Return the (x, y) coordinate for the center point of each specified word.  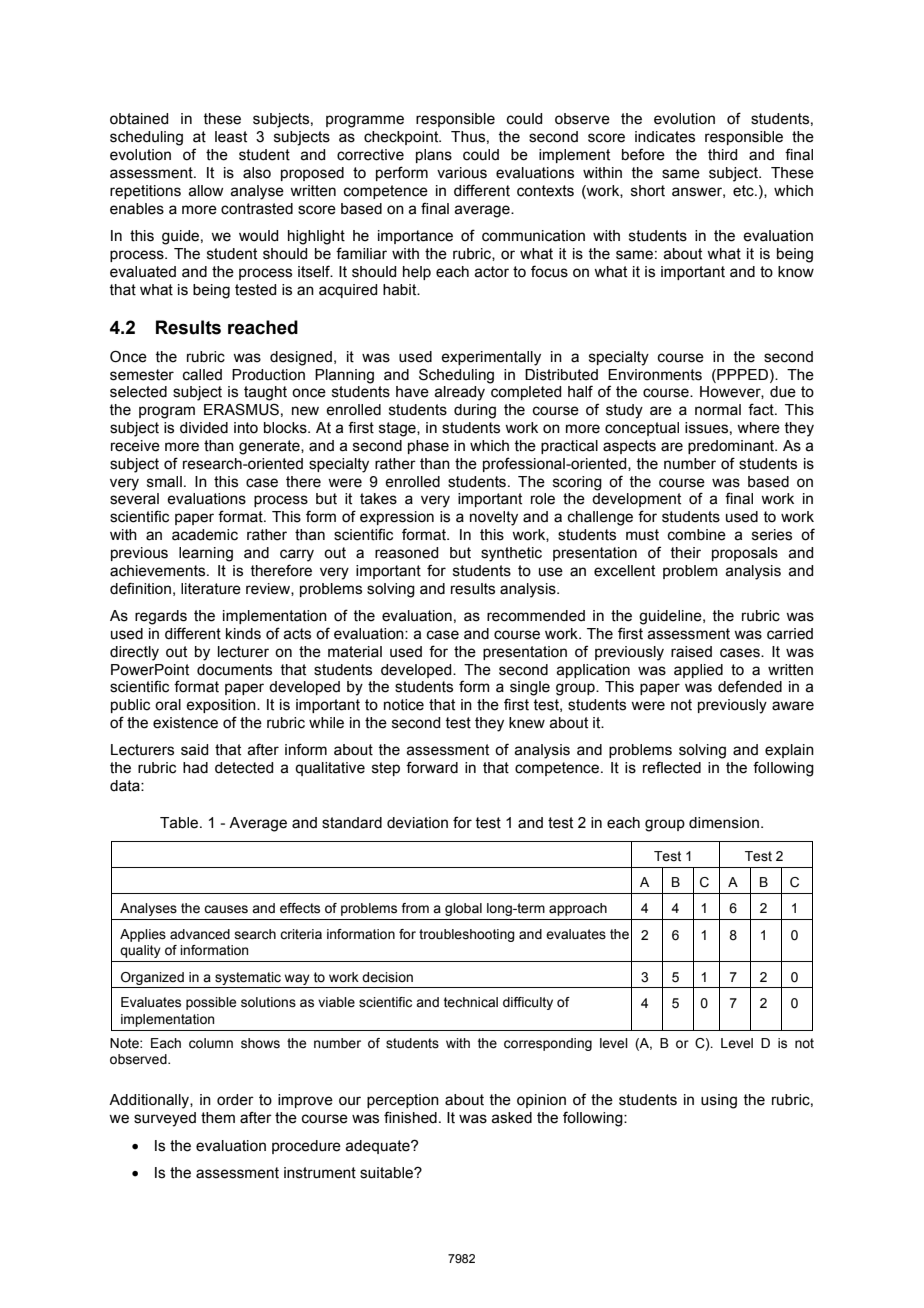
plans (434, 156)
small (164, 482)
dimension (724, 823)
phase (428, 447)
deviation (417, 823)
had (195, 768)
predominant (732, 447)
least (231, 137)
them (218, 1118)
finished (410, 1117)
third (722, 155)
